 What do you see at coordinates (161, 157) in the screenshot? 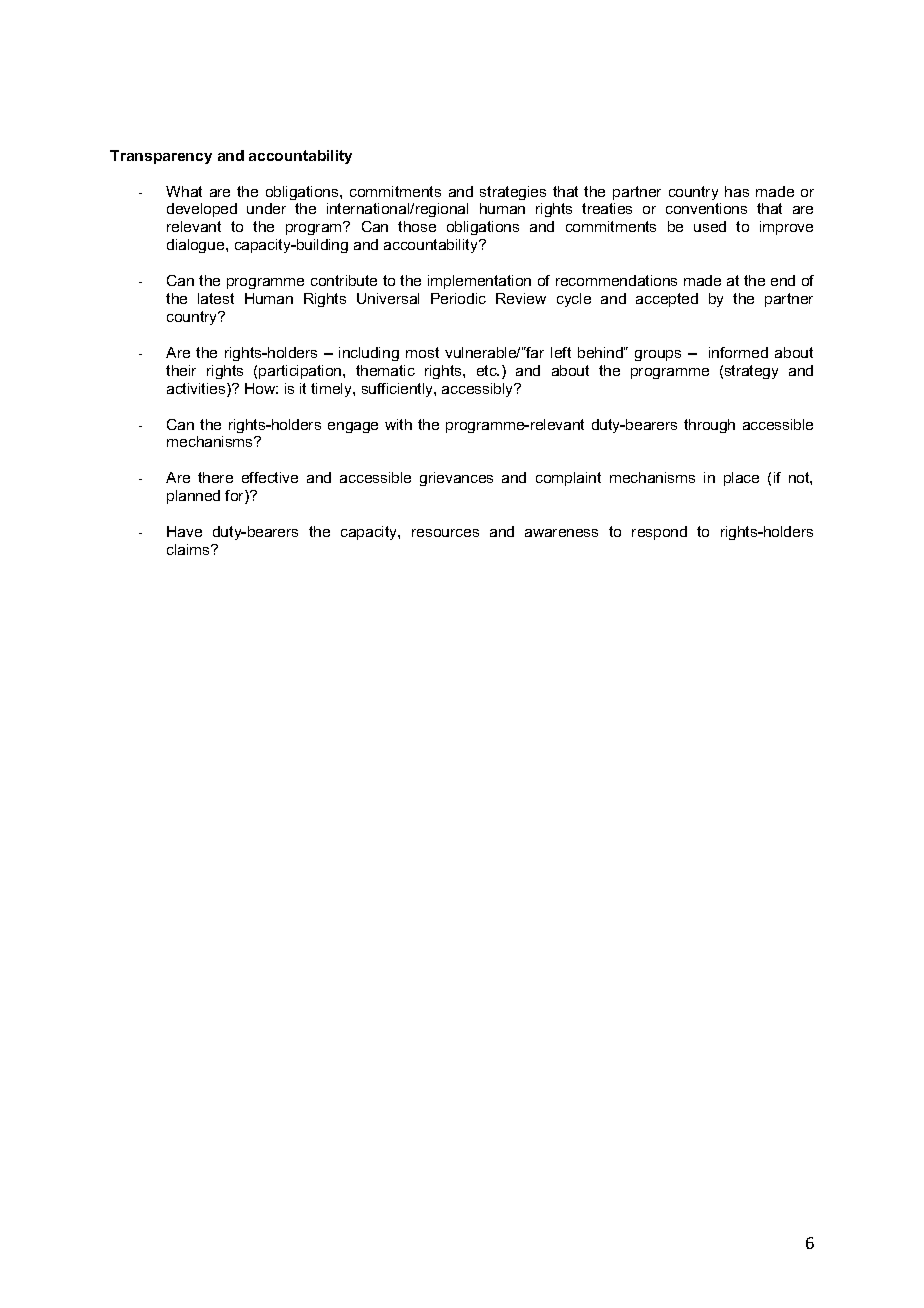
I see `Transparency` at bounding box center [161, 157].
